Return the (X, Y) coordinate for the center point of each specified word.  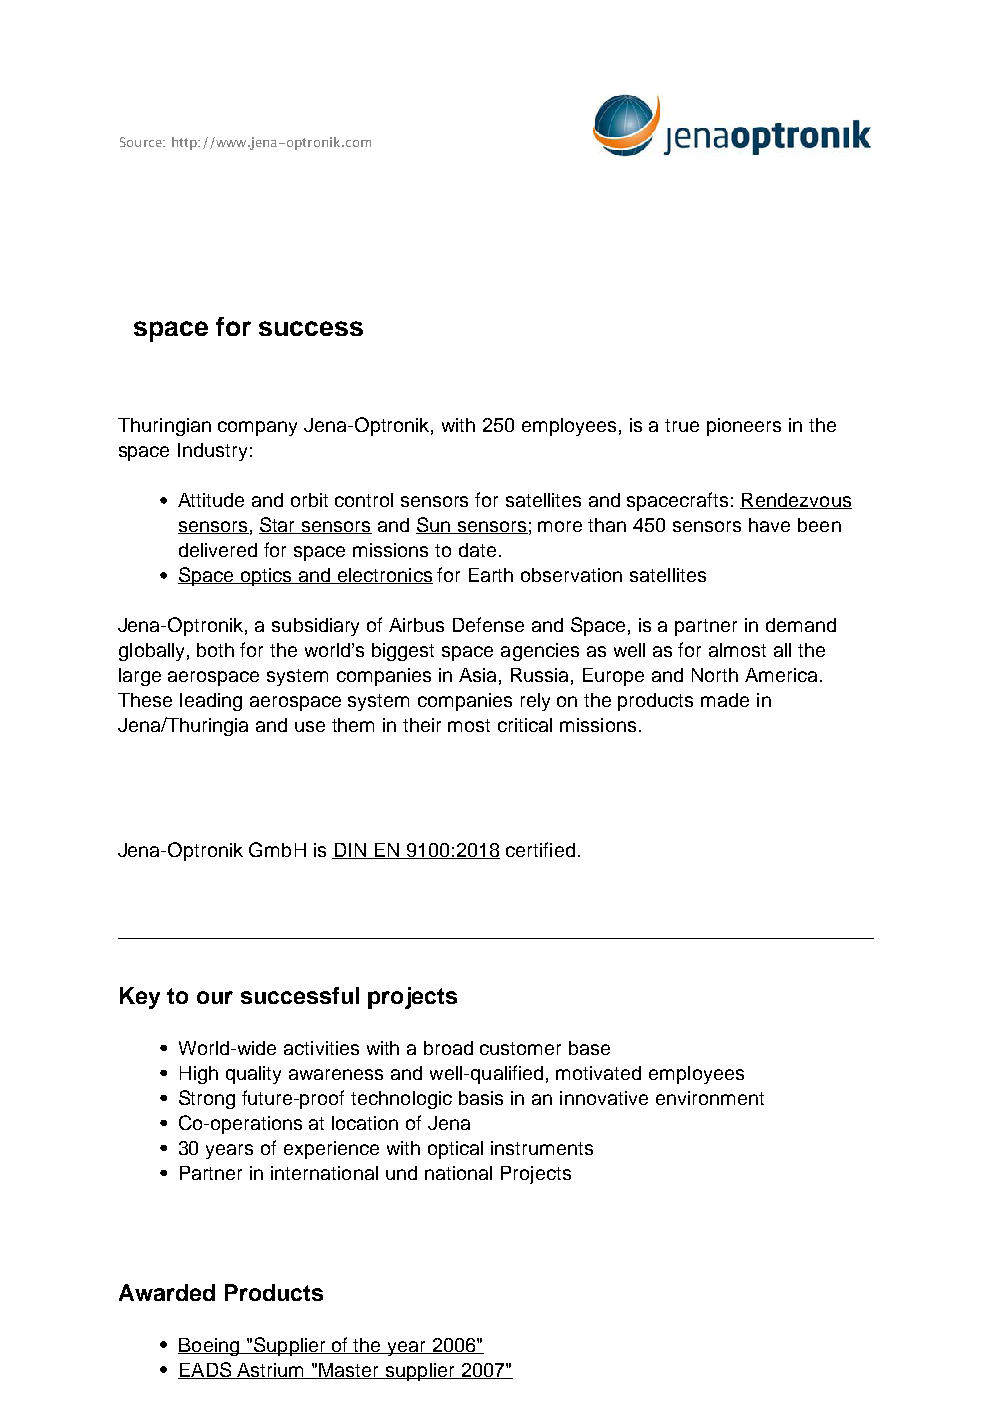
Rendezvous (796, 501)
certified (540, 849)
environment (710, 1098)
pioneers (744, 427)
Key (140, 998)
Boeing (210, 1347)
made (725, 700)
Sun (434, 525)
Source (142, 142)
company (257, 428)
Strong (207, 1099)
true (682, 425)
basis (481, 1098)
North (715, 675)
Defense (488, 624)
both (215, 650)
